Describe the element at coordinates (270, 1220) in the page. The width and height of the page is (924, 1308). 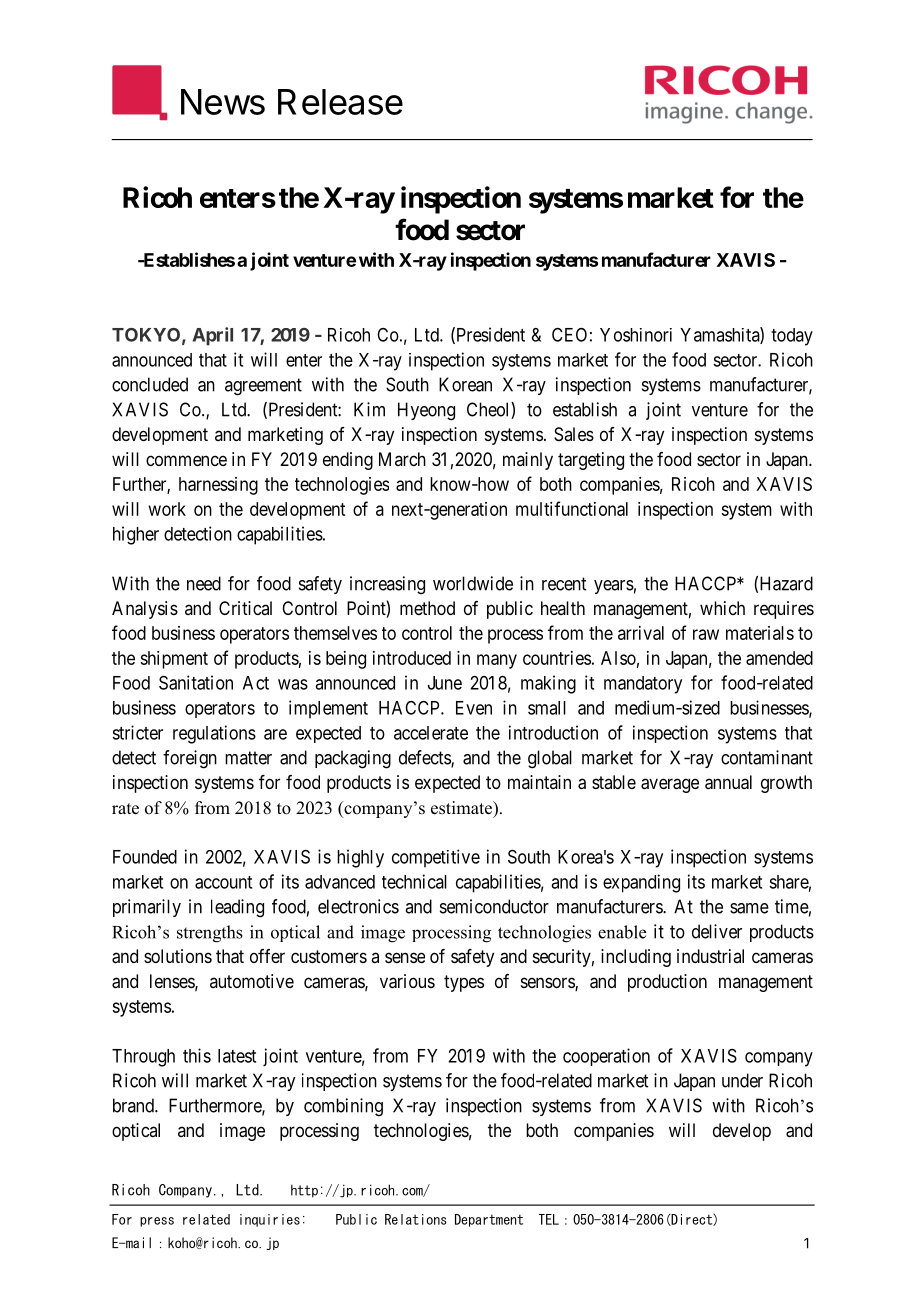
I see `inquiries` at that location.
